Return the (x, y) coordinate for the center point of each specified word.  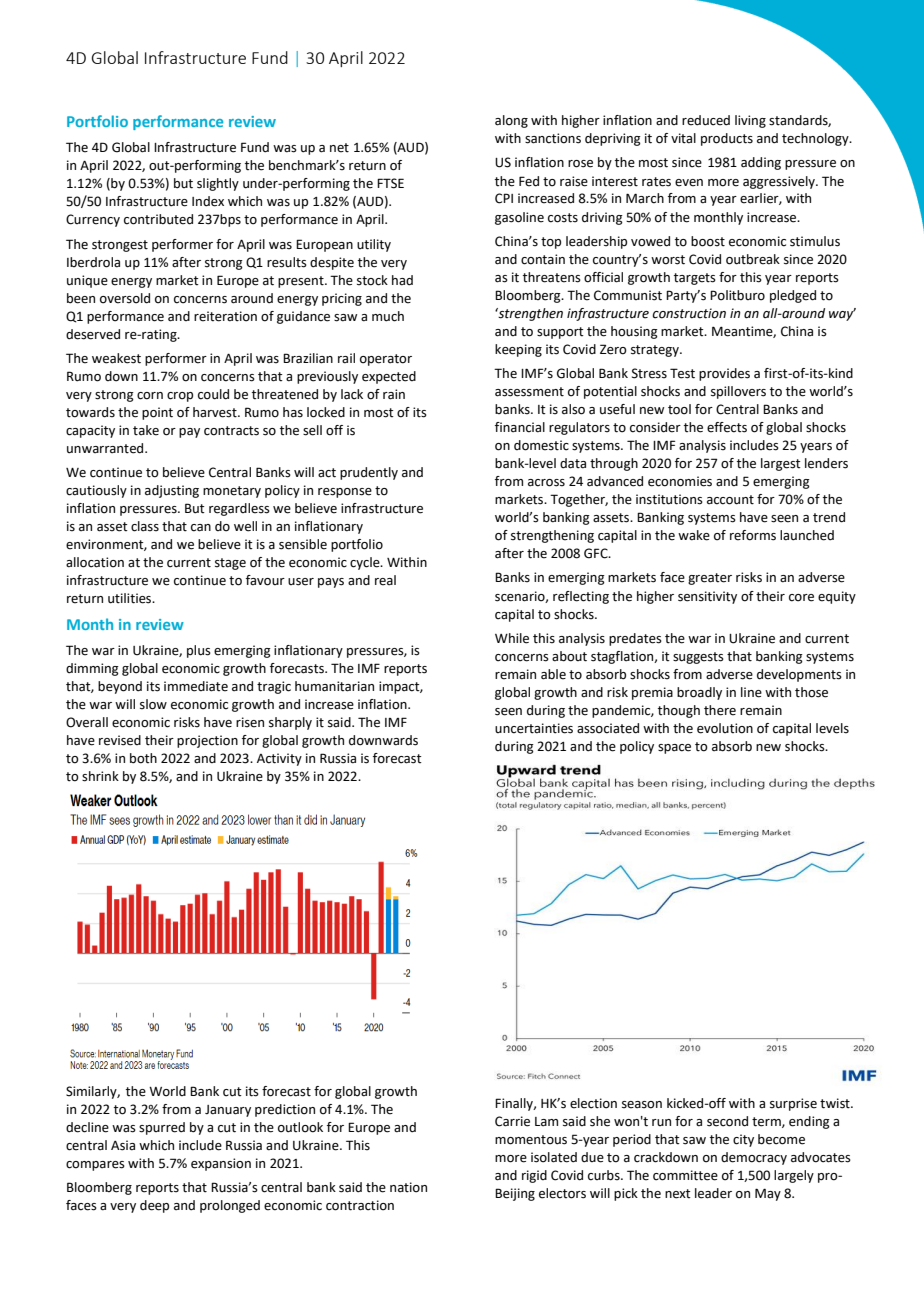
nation (408, 1187)
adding (761, 163)
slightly (218, 184)
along (511, 121)
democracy (754, 1158)
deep (154, 1206)
